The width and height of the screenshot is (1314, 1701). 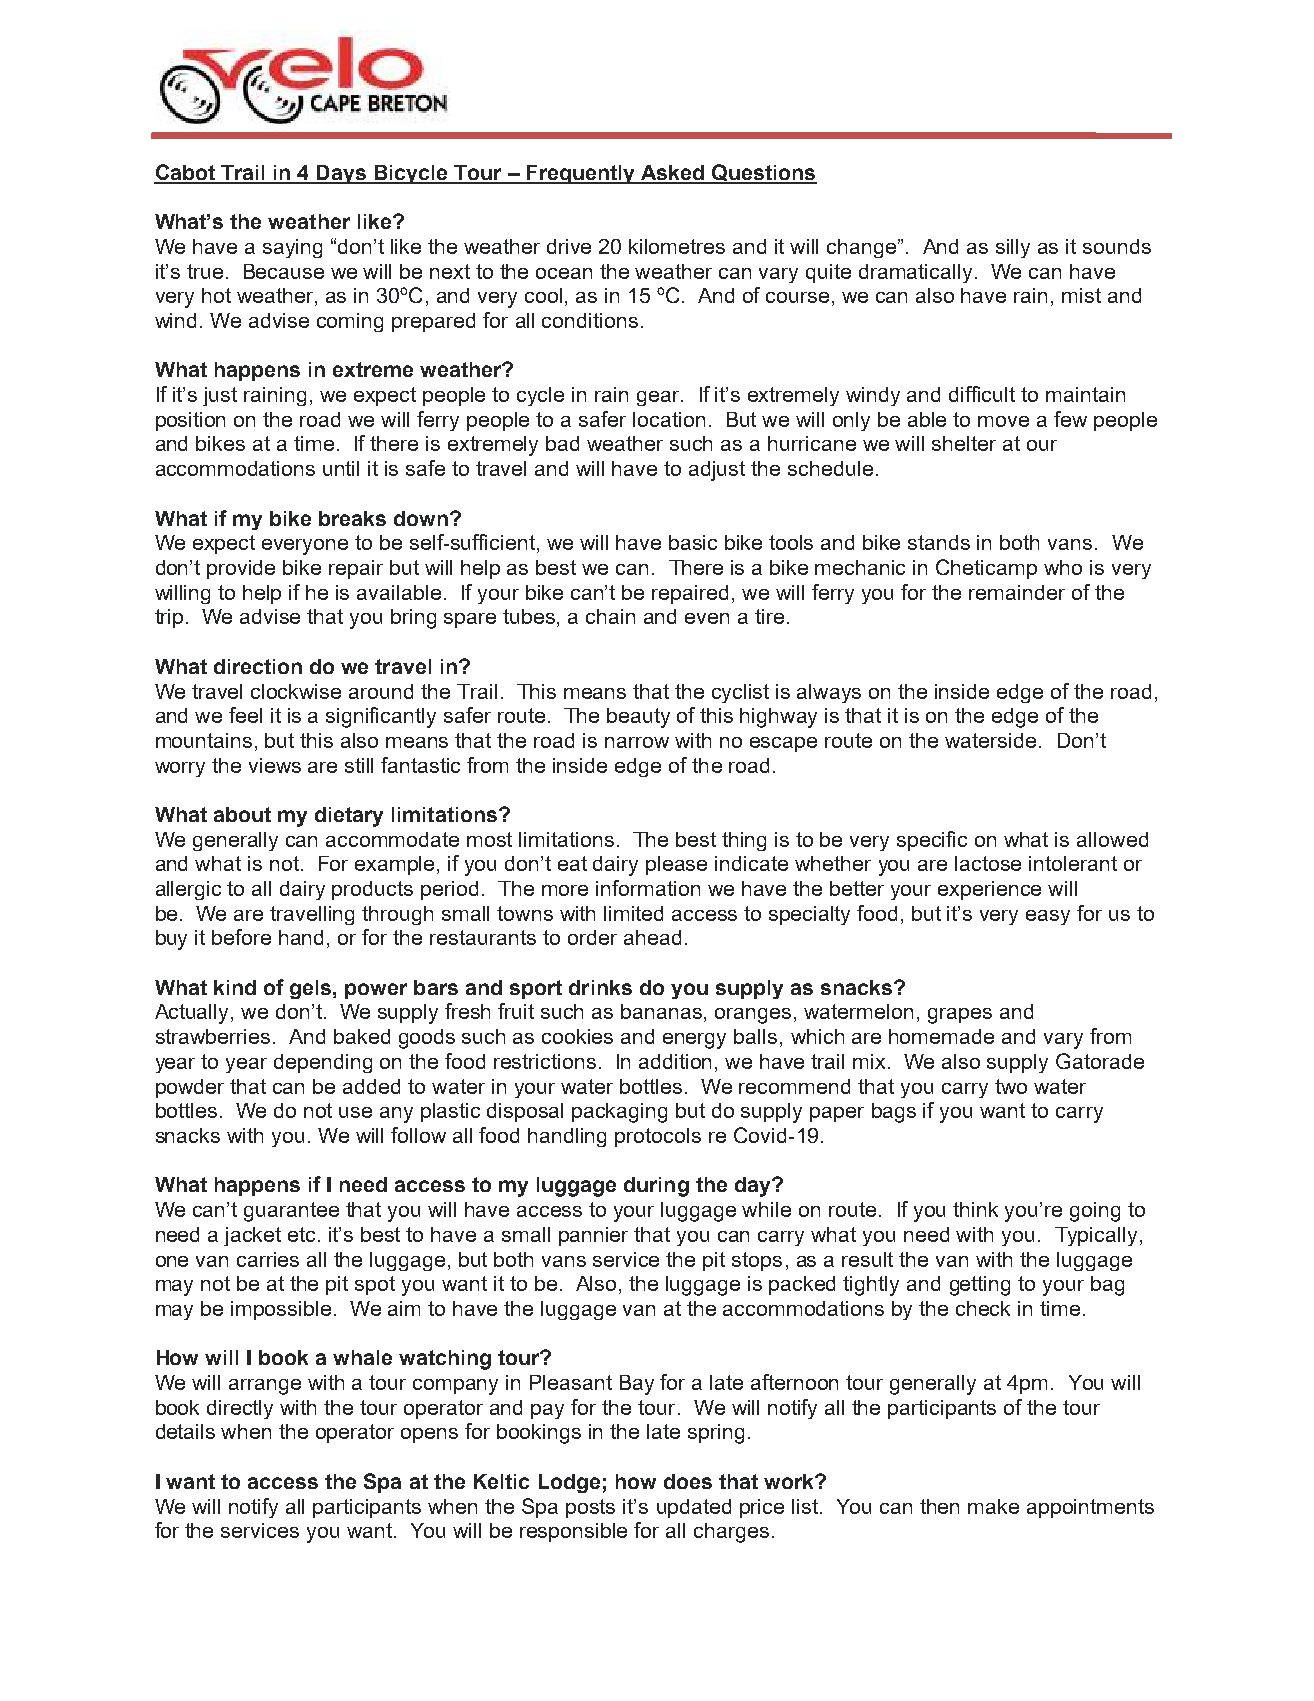 What do you see at coordinates (676, 865) in the screenshot?
I see `please` at bounding box center [676, 865].
